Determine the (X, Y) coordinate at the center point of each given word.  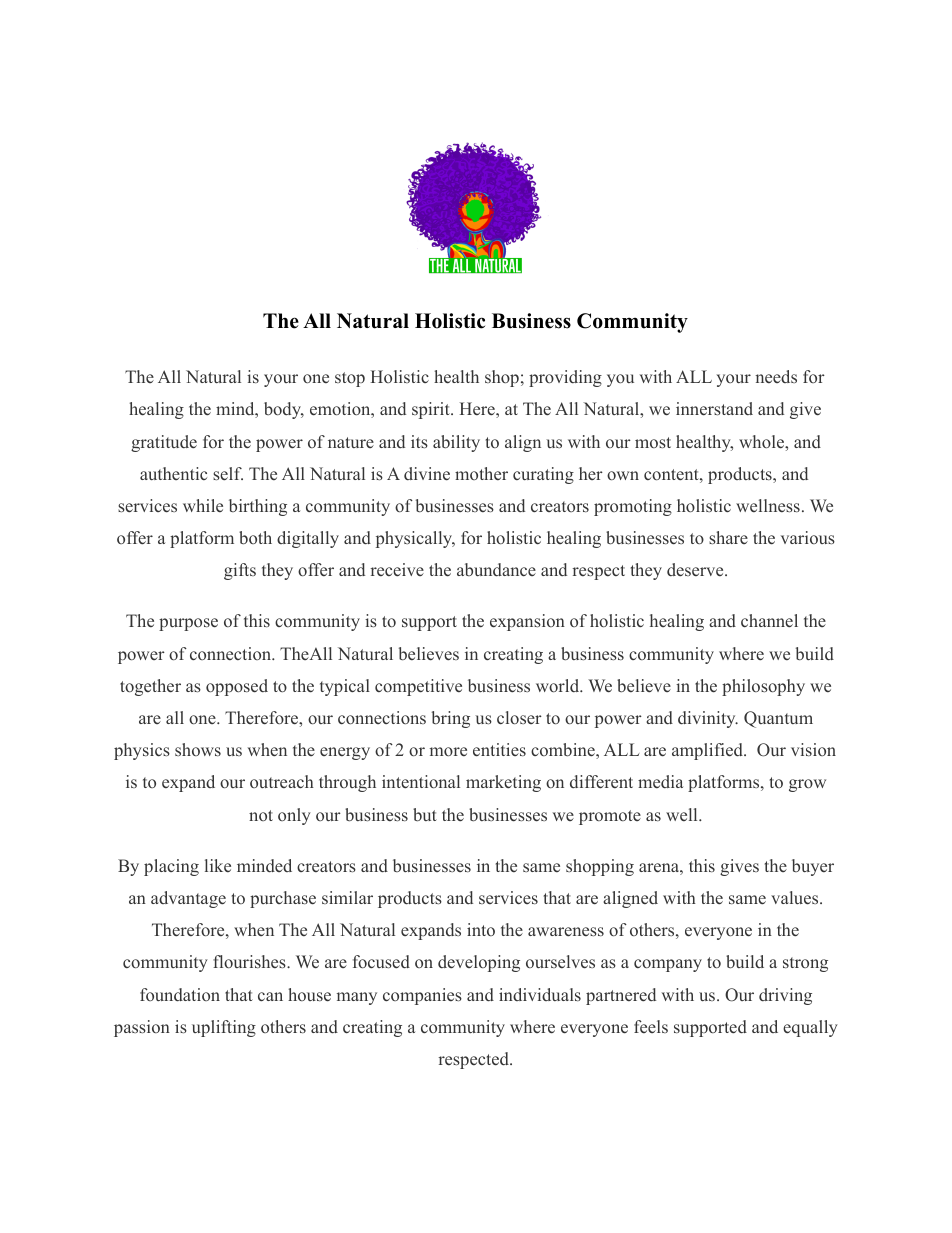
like (218, 865)
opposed (237, 687)
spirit (432, 410)
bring (451, 719)
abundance (496, 570)
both (255, 538)
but (425, 815)
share (728, 537)
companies (422, 996)
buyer (813, 867)
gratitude (164, 443)
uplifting (224, 1028)
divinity (708, 719)
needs (776, 376)
